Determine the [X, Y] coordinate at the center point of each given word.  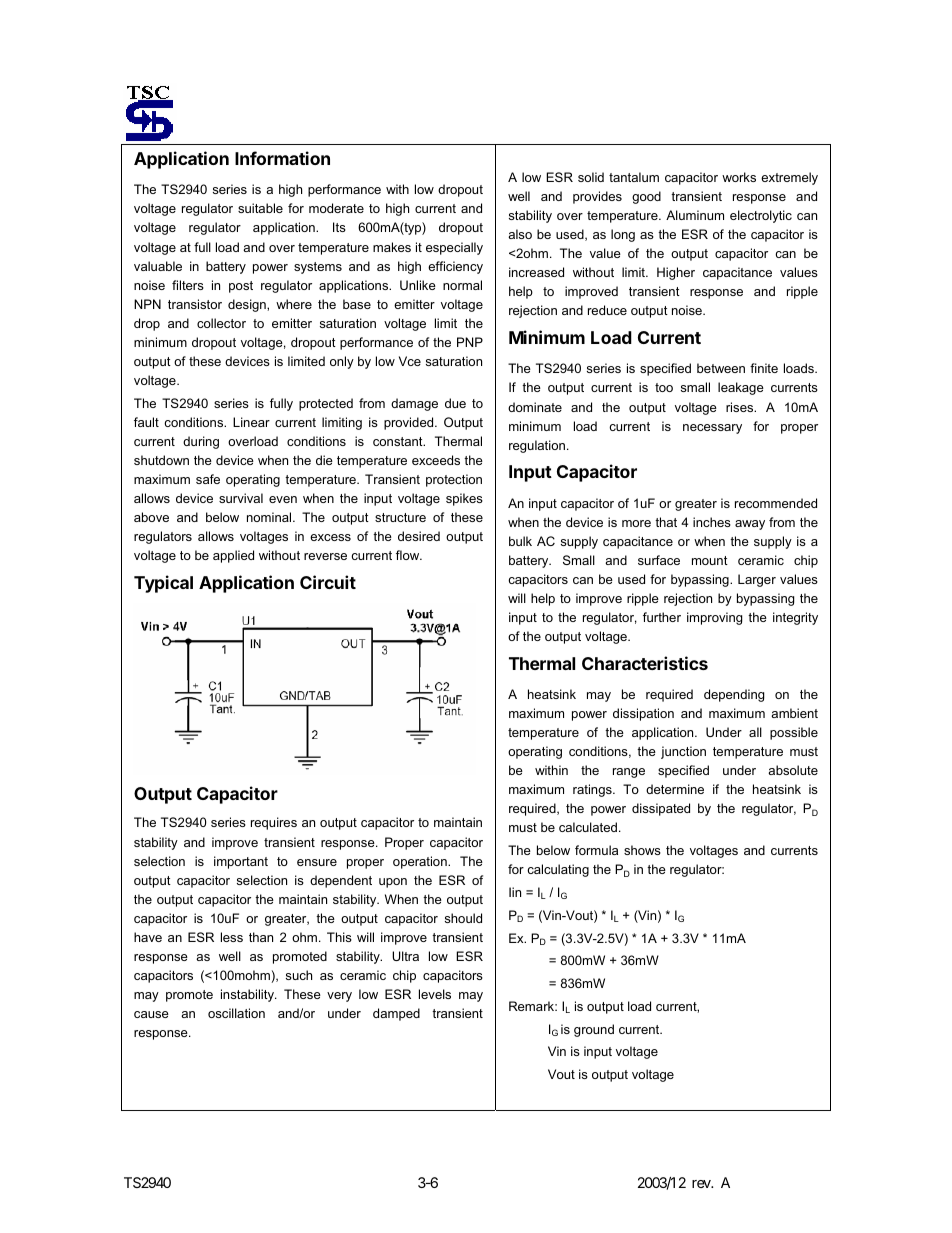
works [739, 177]
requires [274, 823]
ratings [593, 790]
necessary [712, 429]
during [201, 442]
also [520, 234]
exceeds [436, 460]
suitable [260, 208]
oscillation [236, 1013]
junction [683, 752]
